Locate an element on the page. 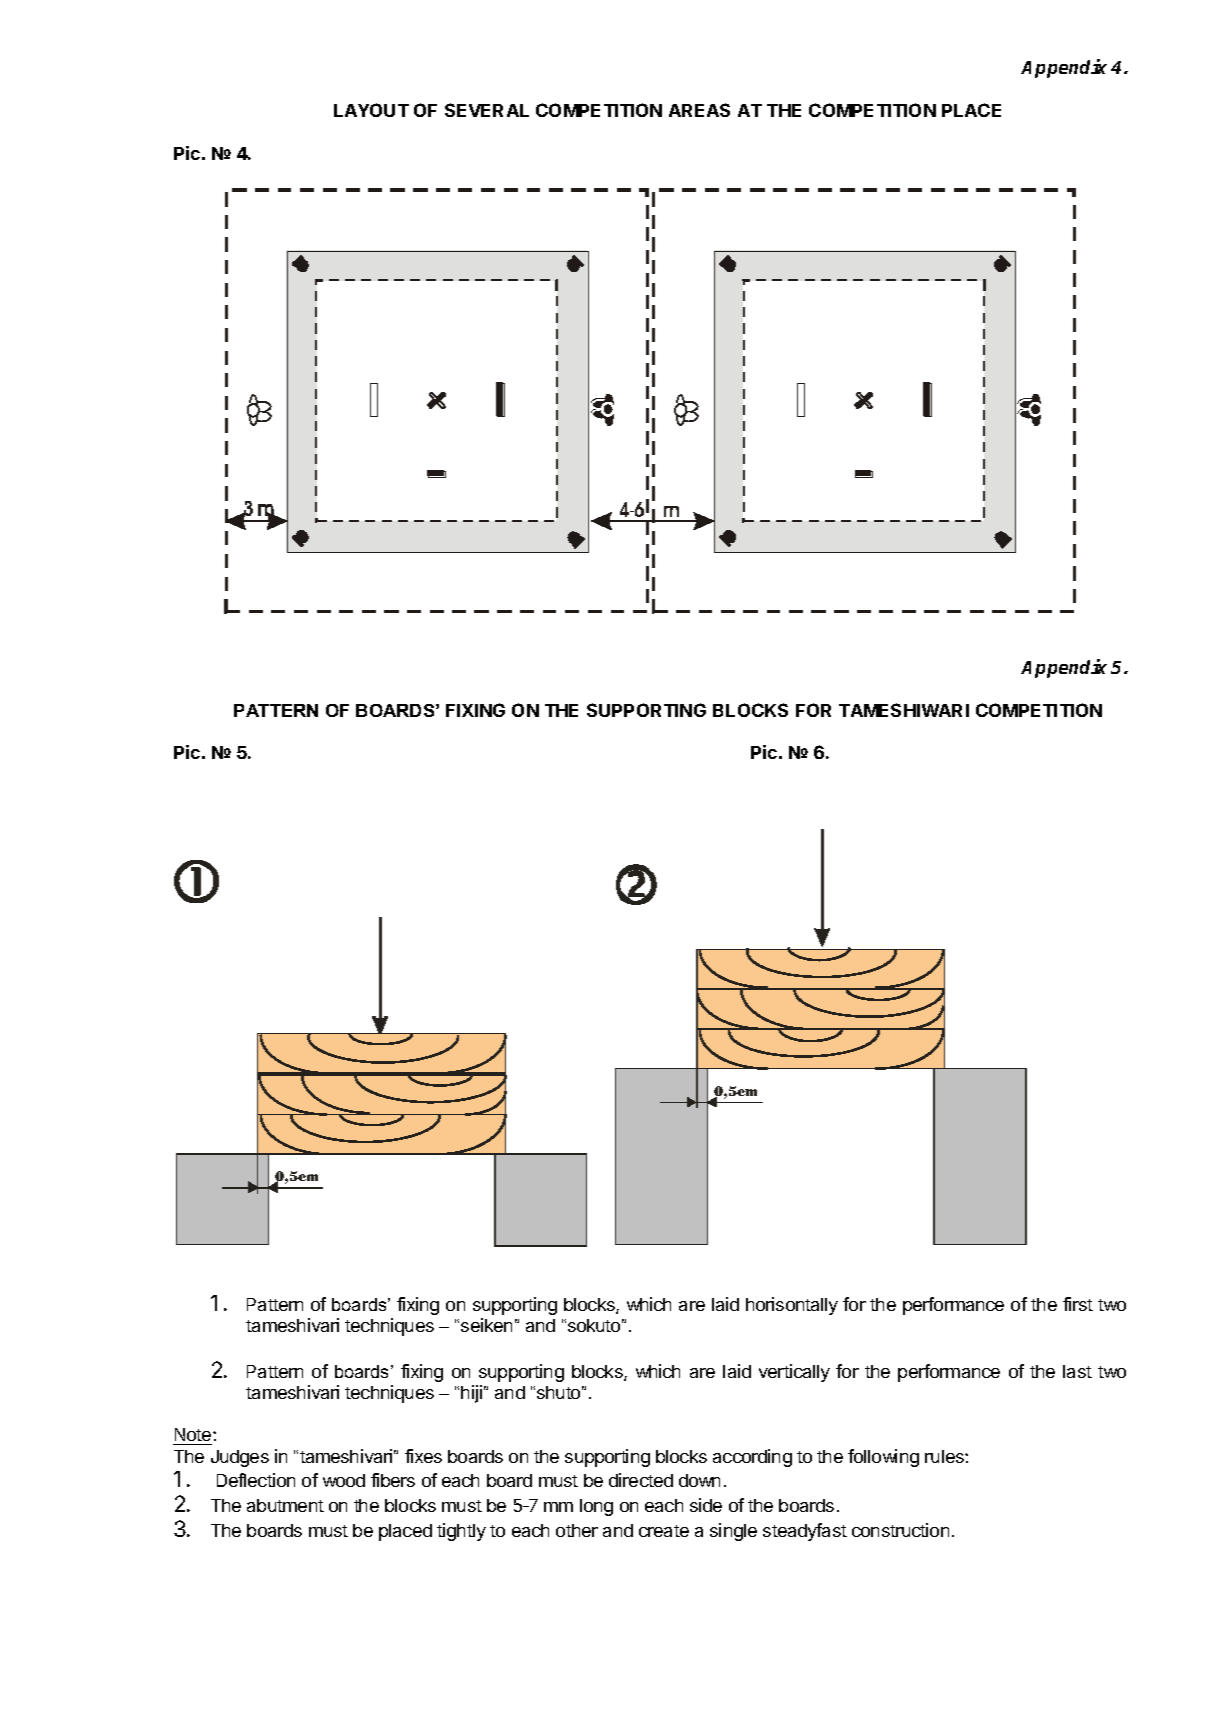 The image size is (1213, 1715). vertically is located at coordinates (794, 1373).
